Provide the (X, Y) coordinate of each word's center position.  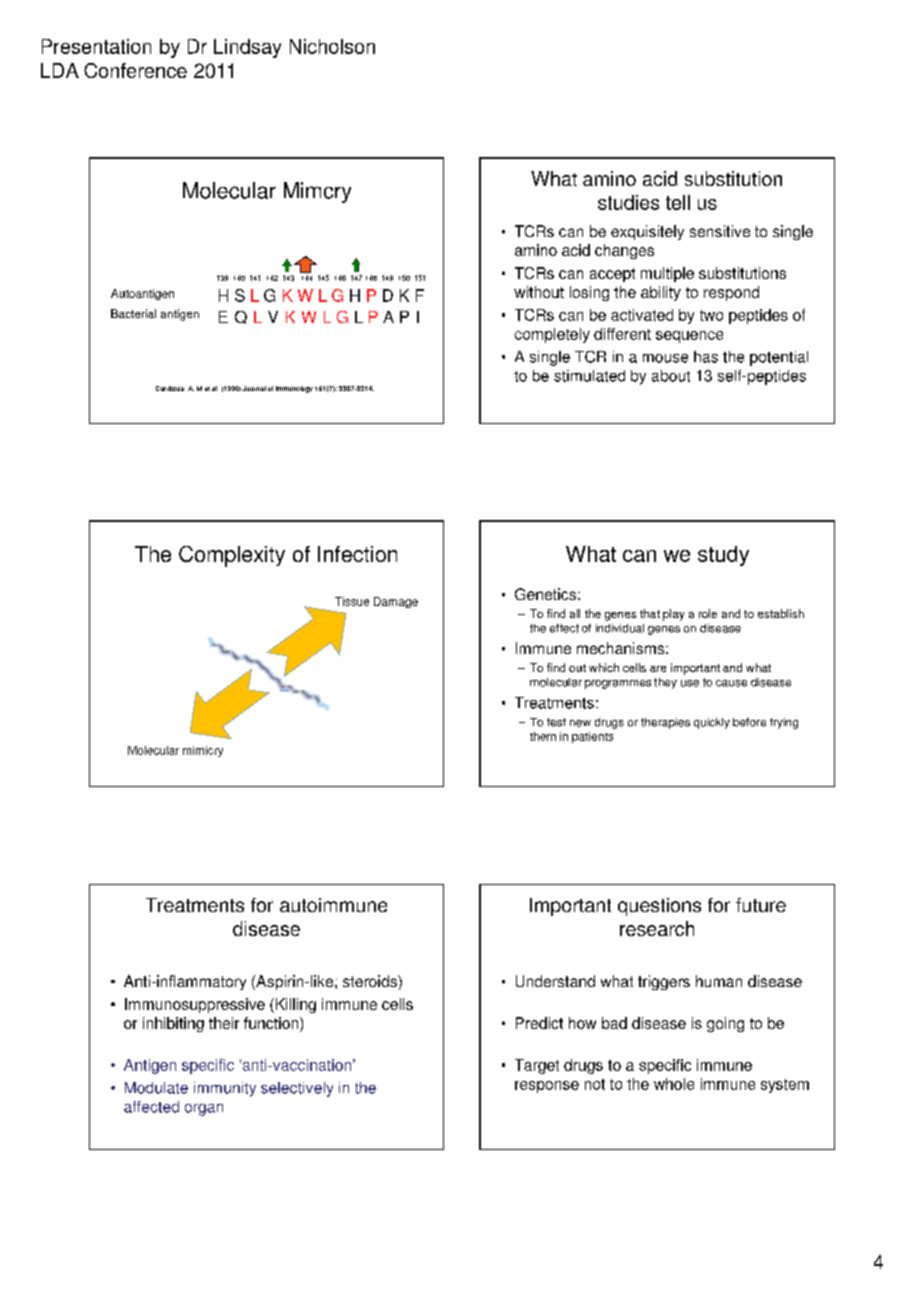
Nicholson (332, 46)
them (543, 736)
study (723, 556)
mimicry (203, 751)
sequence (689, 337)
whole (674, 1084)
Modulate (156, 1088)
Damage (396, 602)
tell (678, 202)
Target (537, 1066)
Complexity (232, 556)
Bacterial (133, 313)
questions (659, 907)
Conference (135, 70)
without (539, 292)
